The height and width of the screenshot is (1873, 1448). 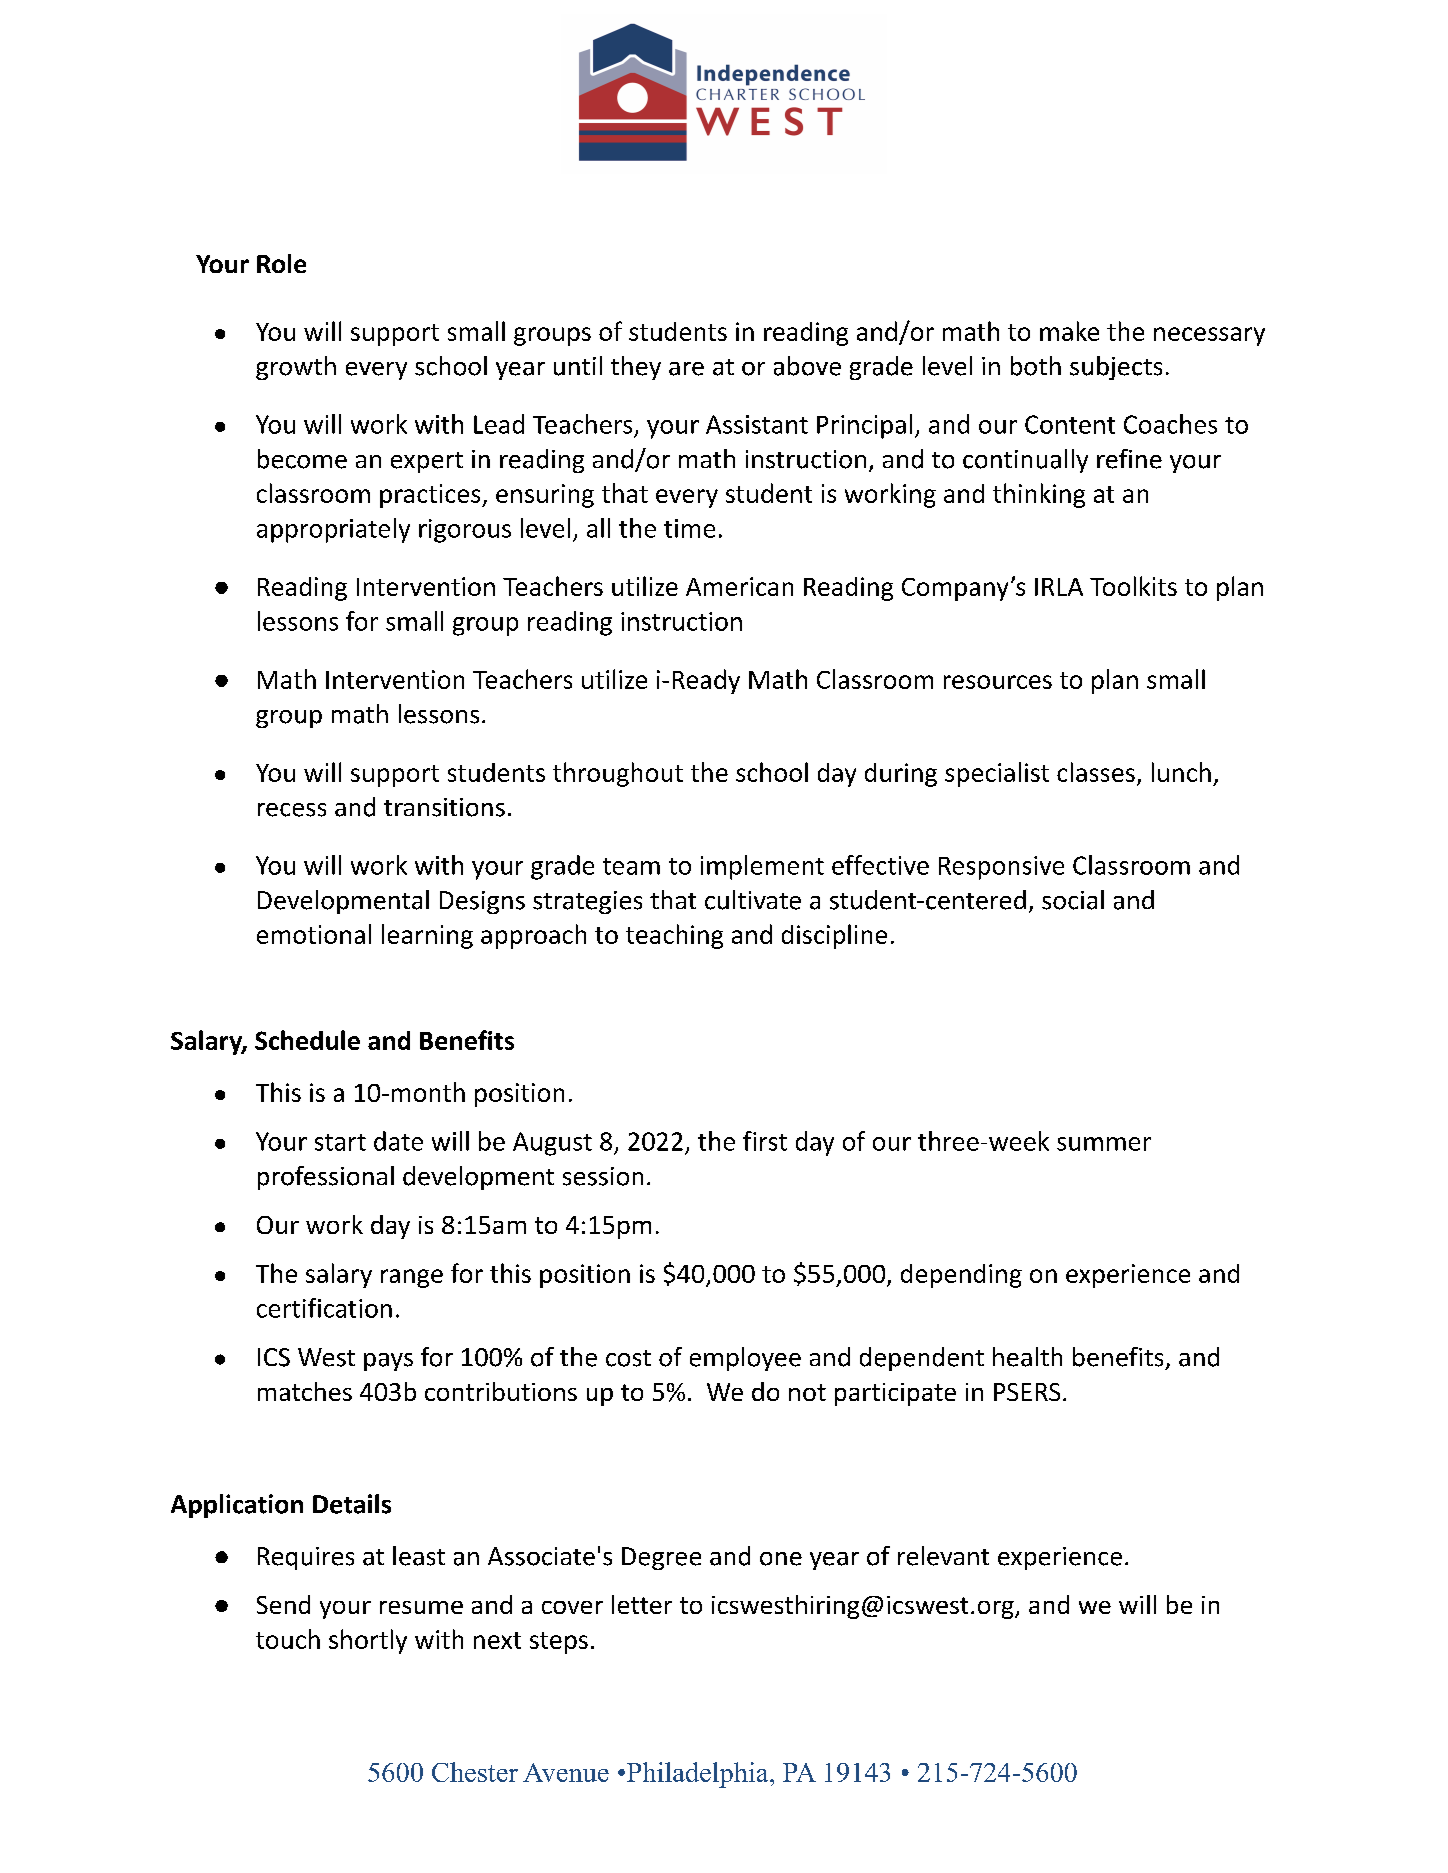 I want to click on throughout, so click(x=618, y=774).
